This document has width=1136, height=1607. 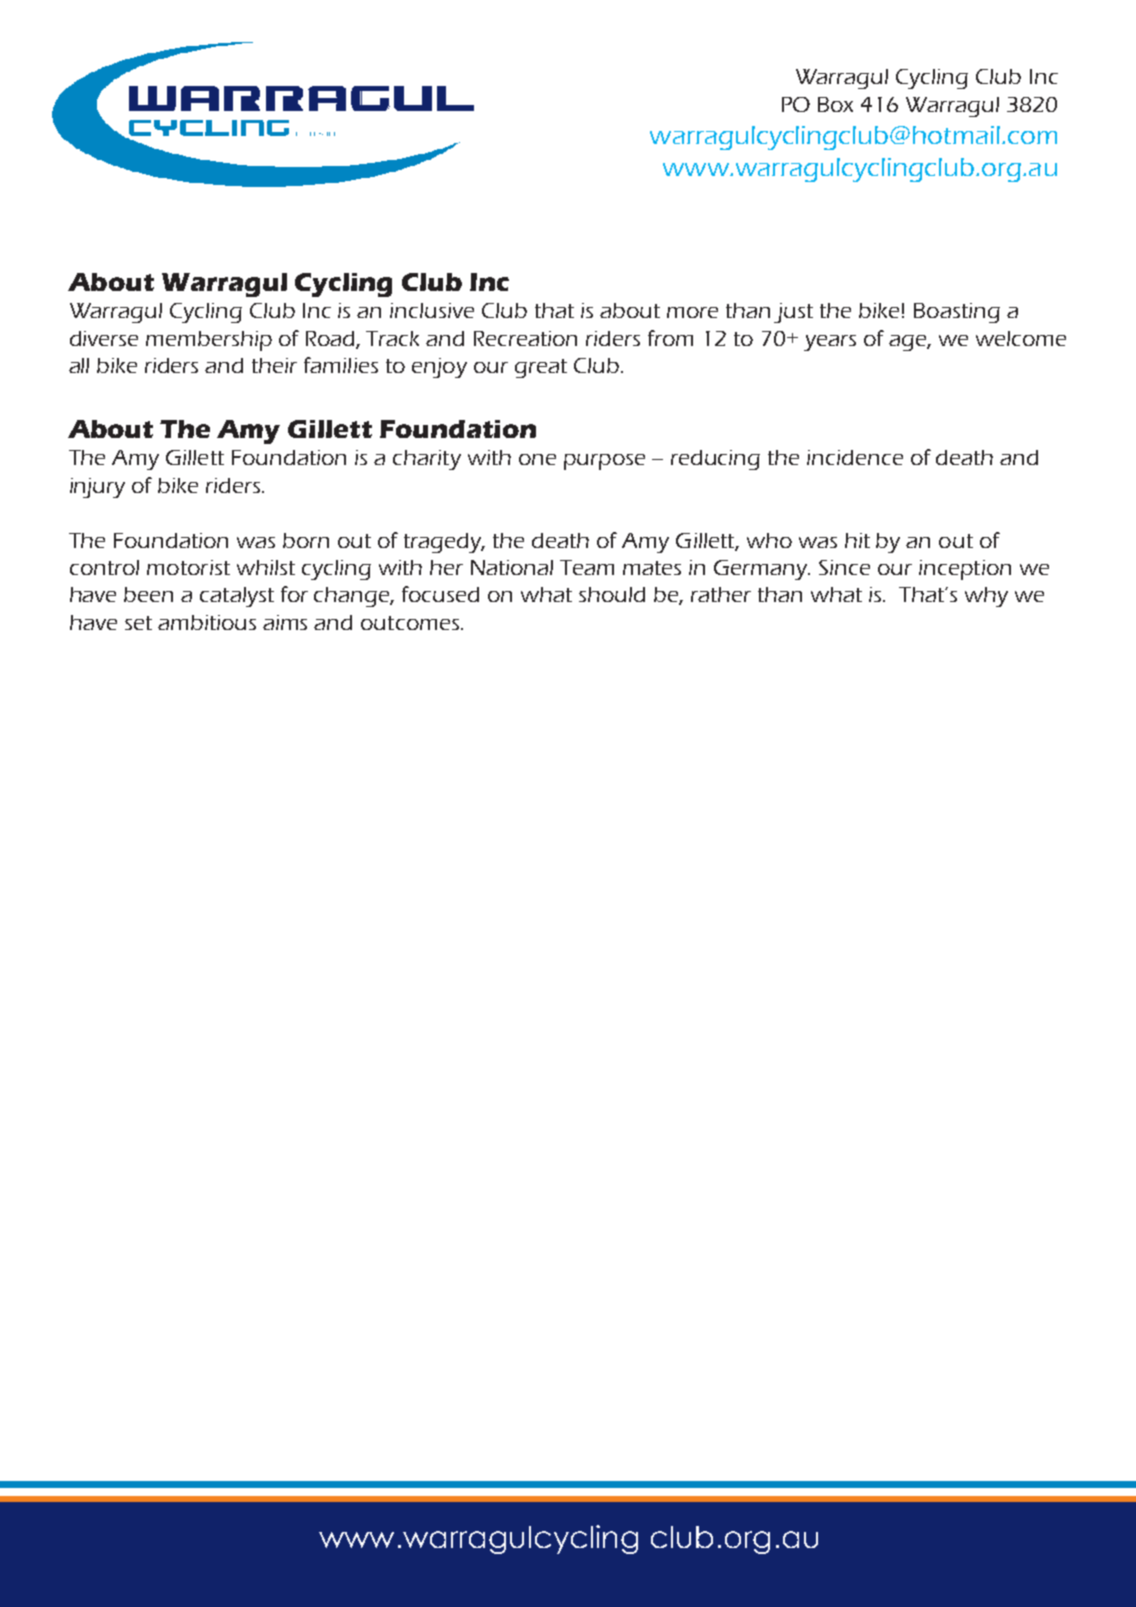 What do you see at coordinates (793, 313) in the document?
I see `just` at bounding box center [793, 313].
